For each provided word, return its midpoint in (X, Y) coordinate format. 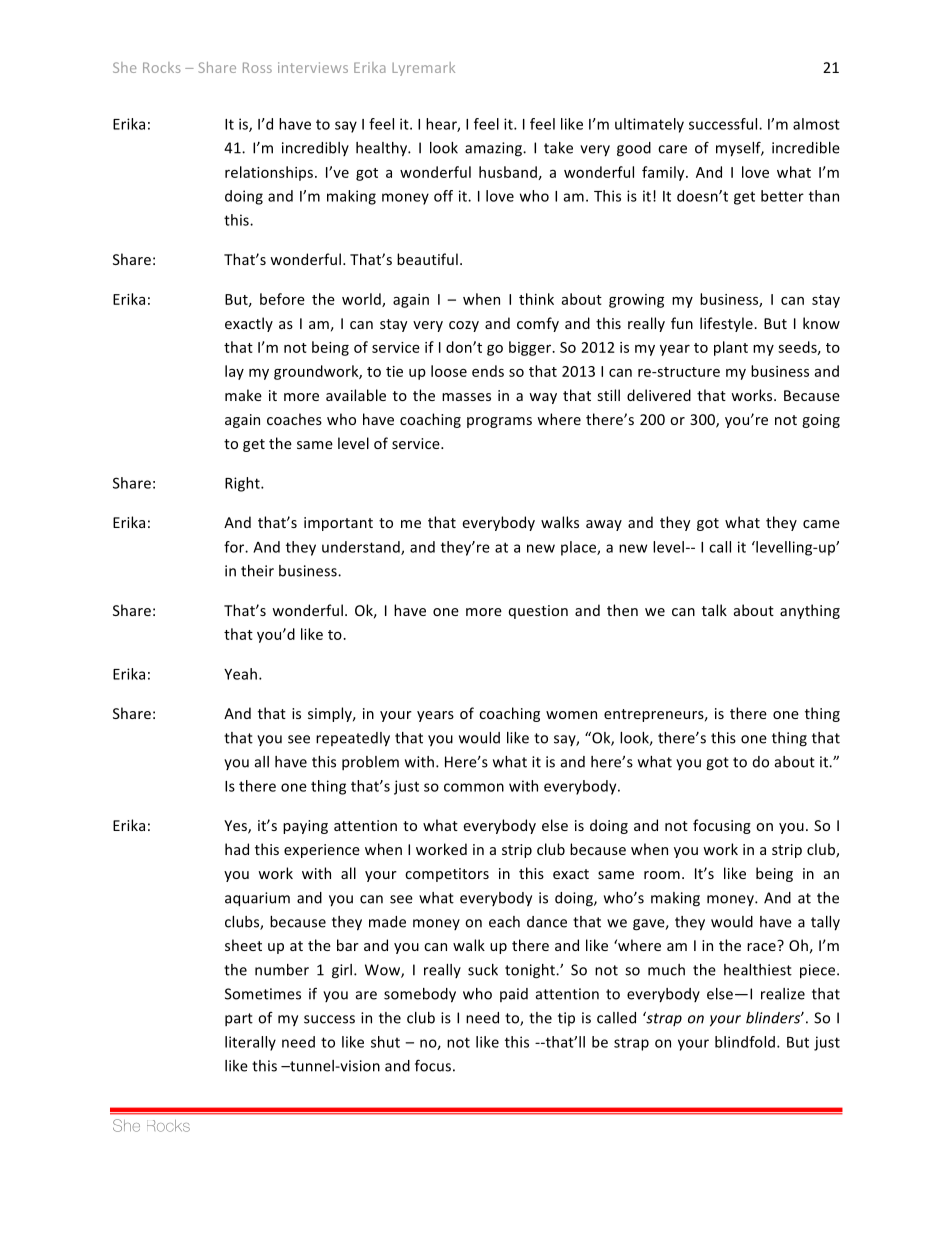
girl (342, 971)
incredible (806, 148)
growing (636, 301)
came (821, 524)
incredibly (315, 149)
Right (243, 484)
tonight (531, 971)
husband (508, 172)
